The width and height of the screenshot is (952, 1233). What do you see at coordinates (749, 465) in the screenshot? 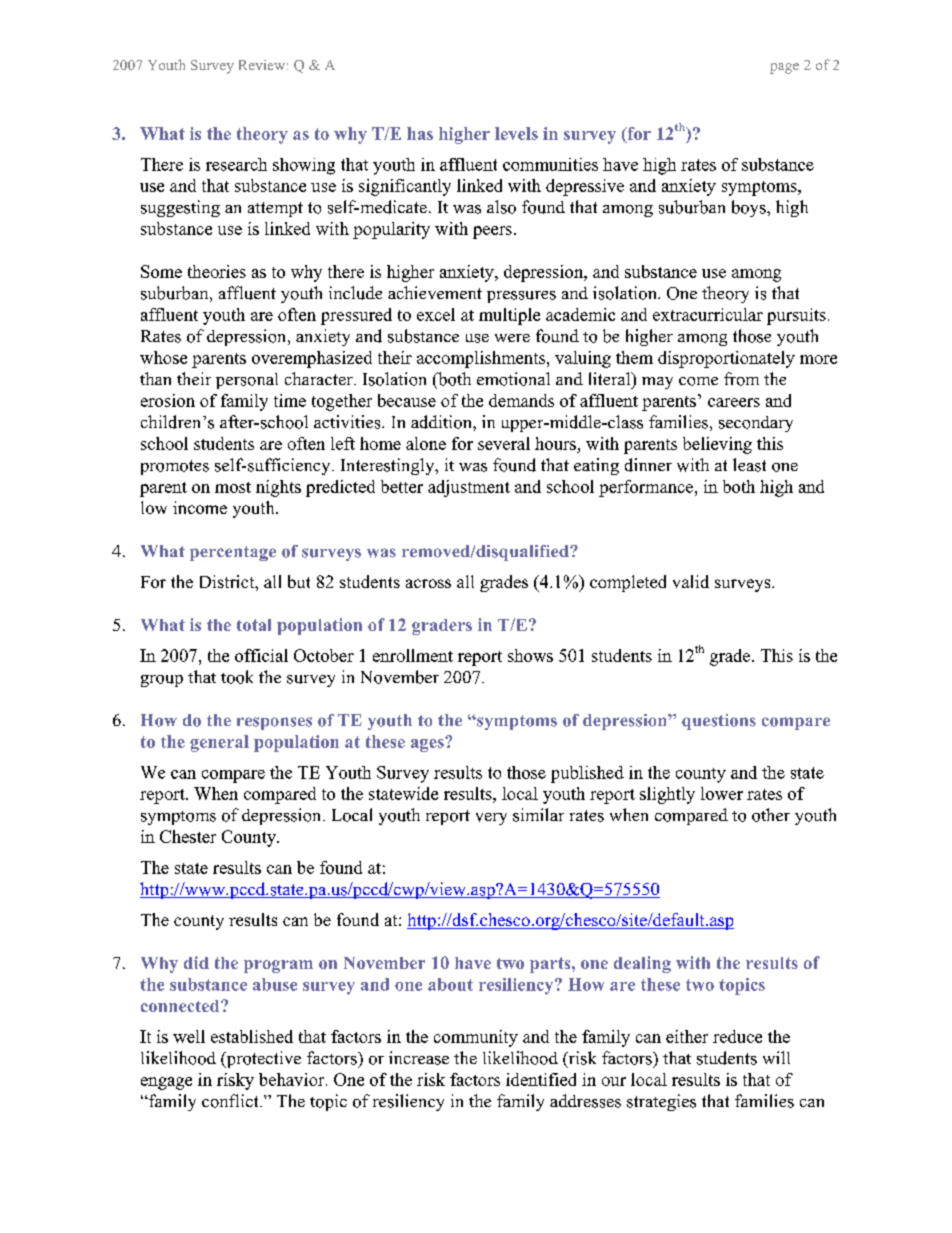
I see `least` at bounding box center [749, 465].
